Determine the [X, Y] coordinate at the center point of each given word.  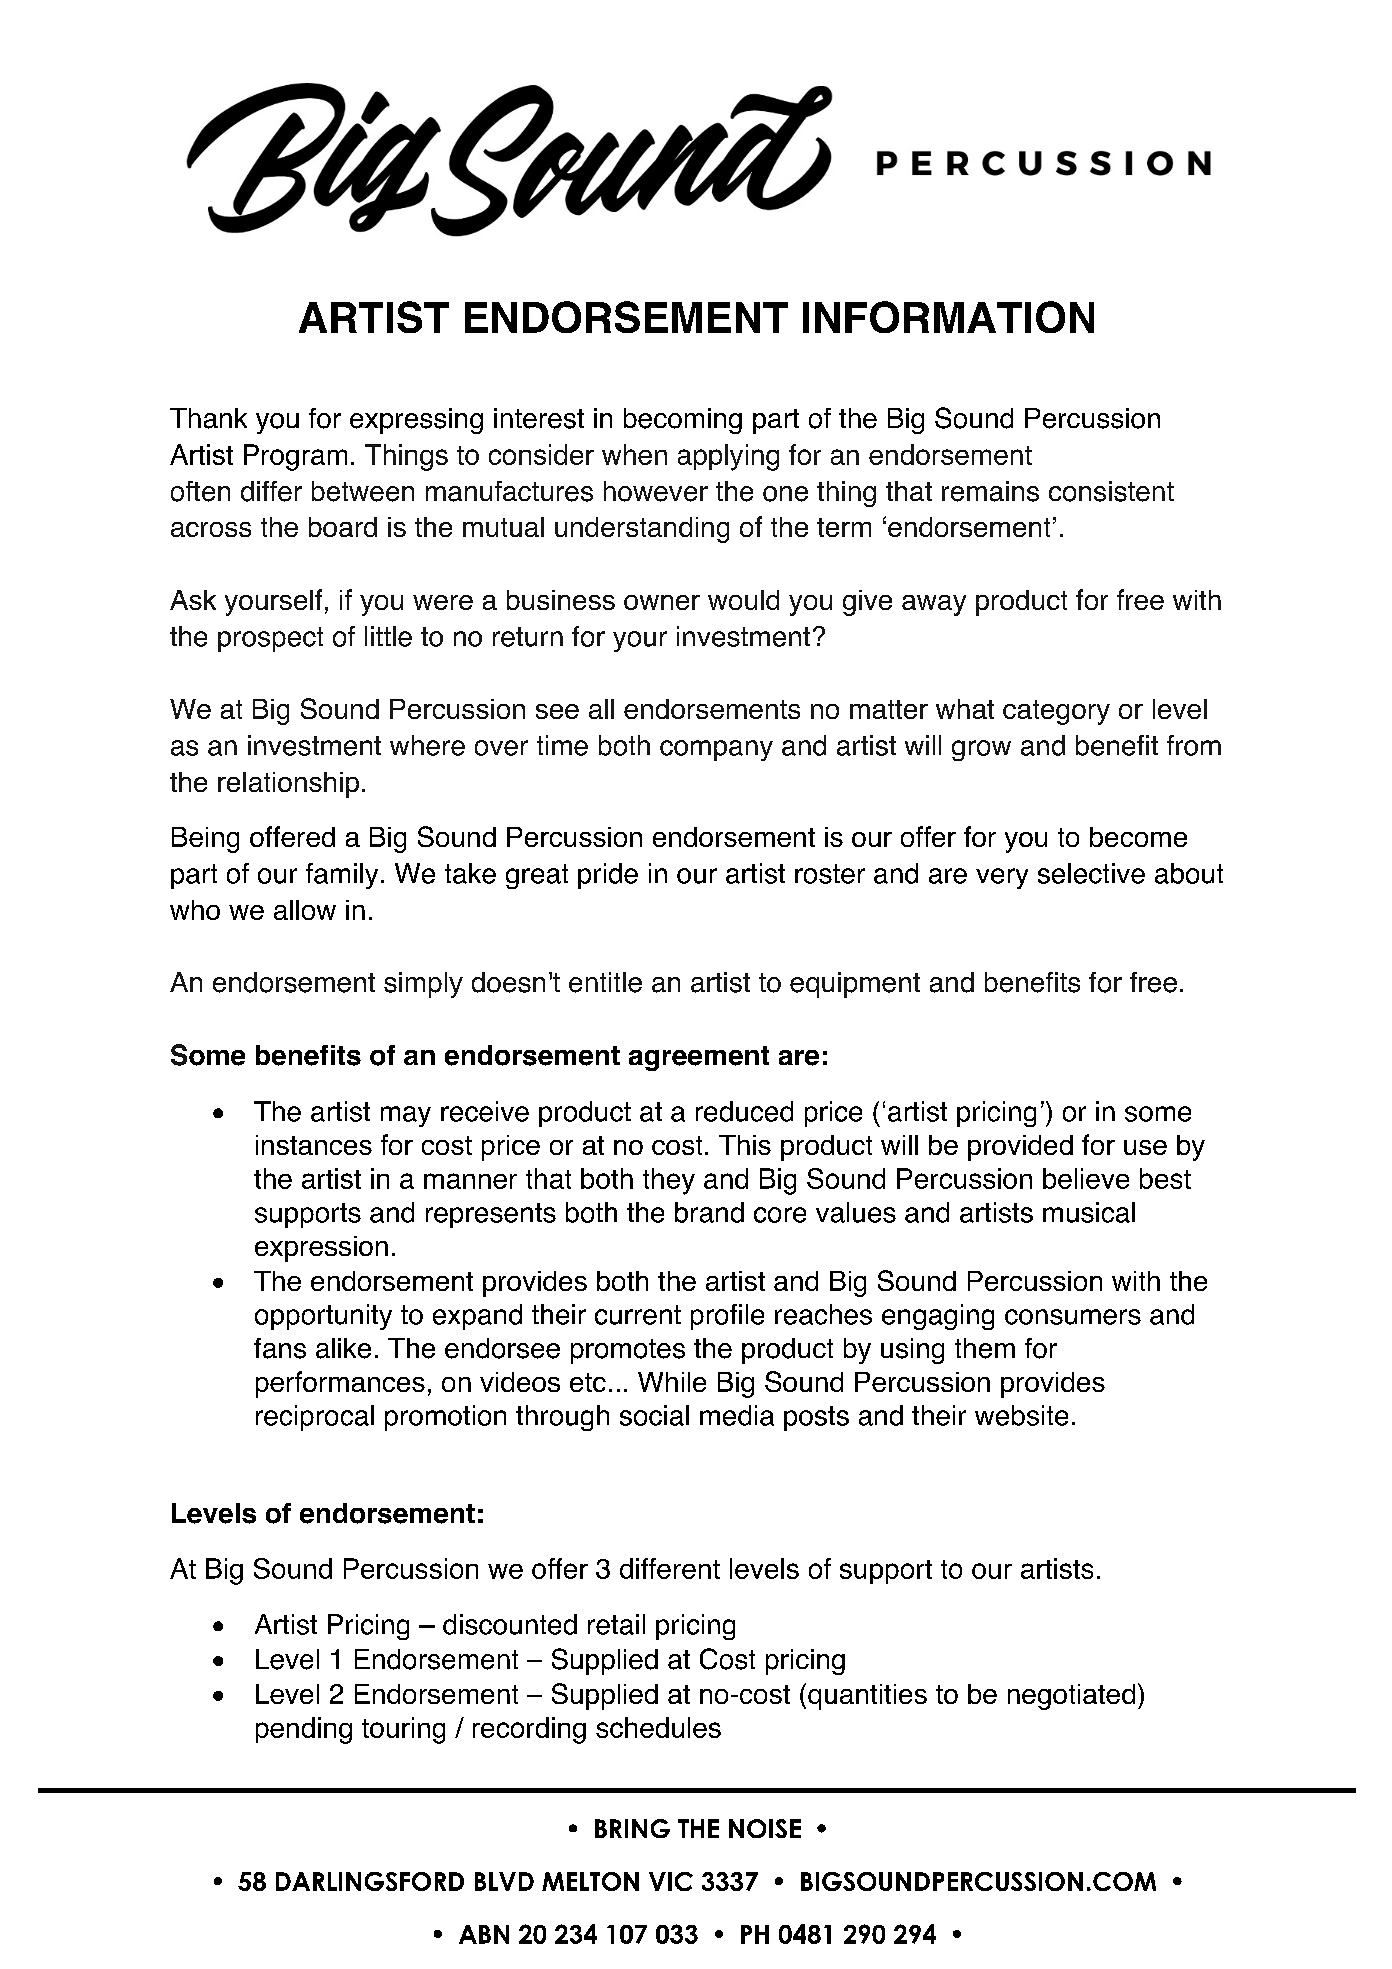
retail [616, 1624]
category [1056, 712]
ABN [484, 1934]
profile [727, 1317]
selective [1091, 873]
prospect [270, 639]
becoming [683, 421]
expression [321, 1249]
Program [295, 457]
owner [662, 602]
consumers [1073, 1317]
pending [304, 1730]
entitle [605, 982]
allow [305, 910]
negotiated [1071, 1697]
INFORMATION [948, 317]
